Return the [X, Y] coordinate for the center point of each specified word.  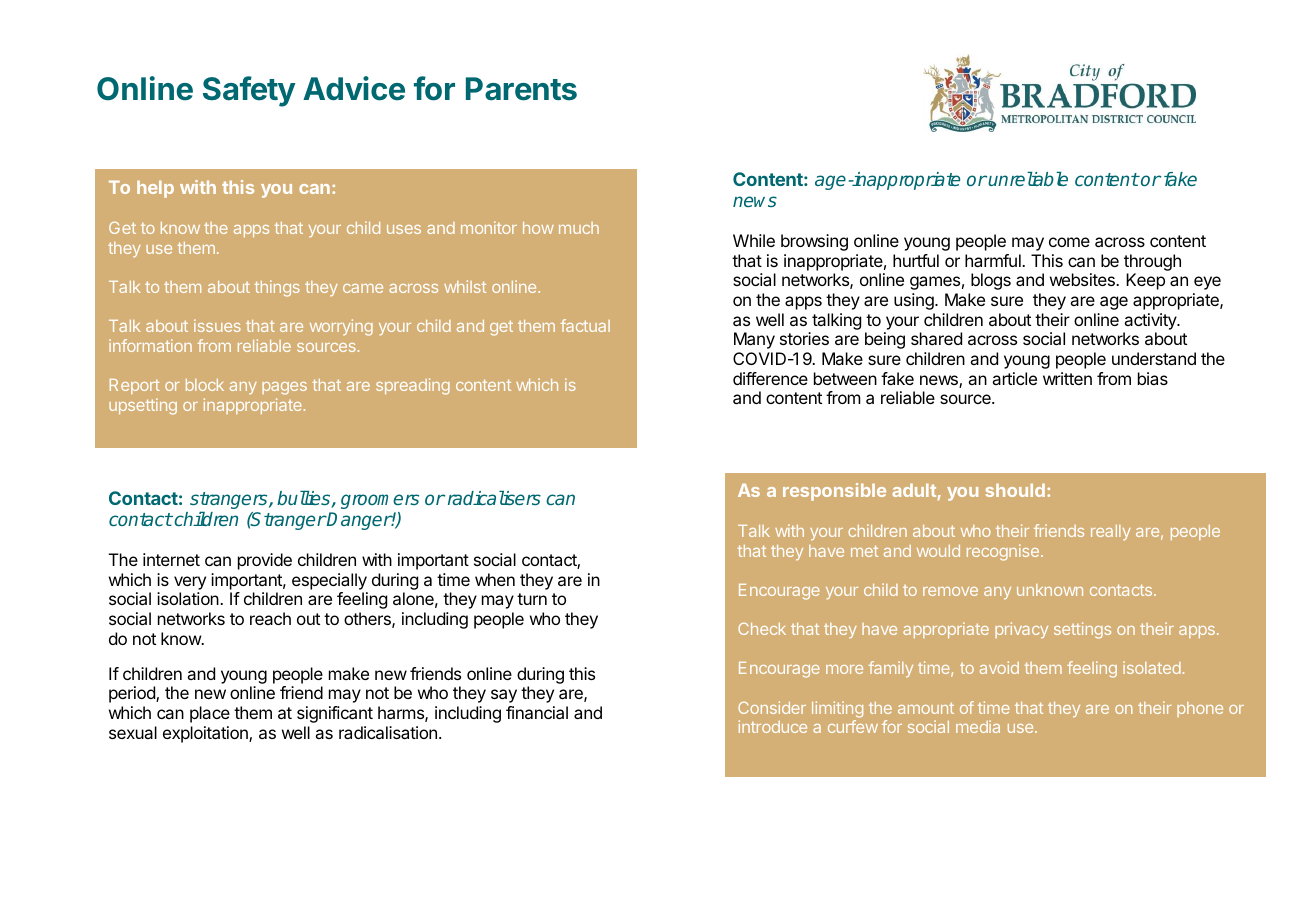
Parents [521, 89]
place [210, 714]
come [1069, 242]
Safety [249, 91]
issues [217, 325]
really [1111, 532]
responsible [834, 492]
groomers [380, 501]
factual [585, 325]
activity [1151, 321]
